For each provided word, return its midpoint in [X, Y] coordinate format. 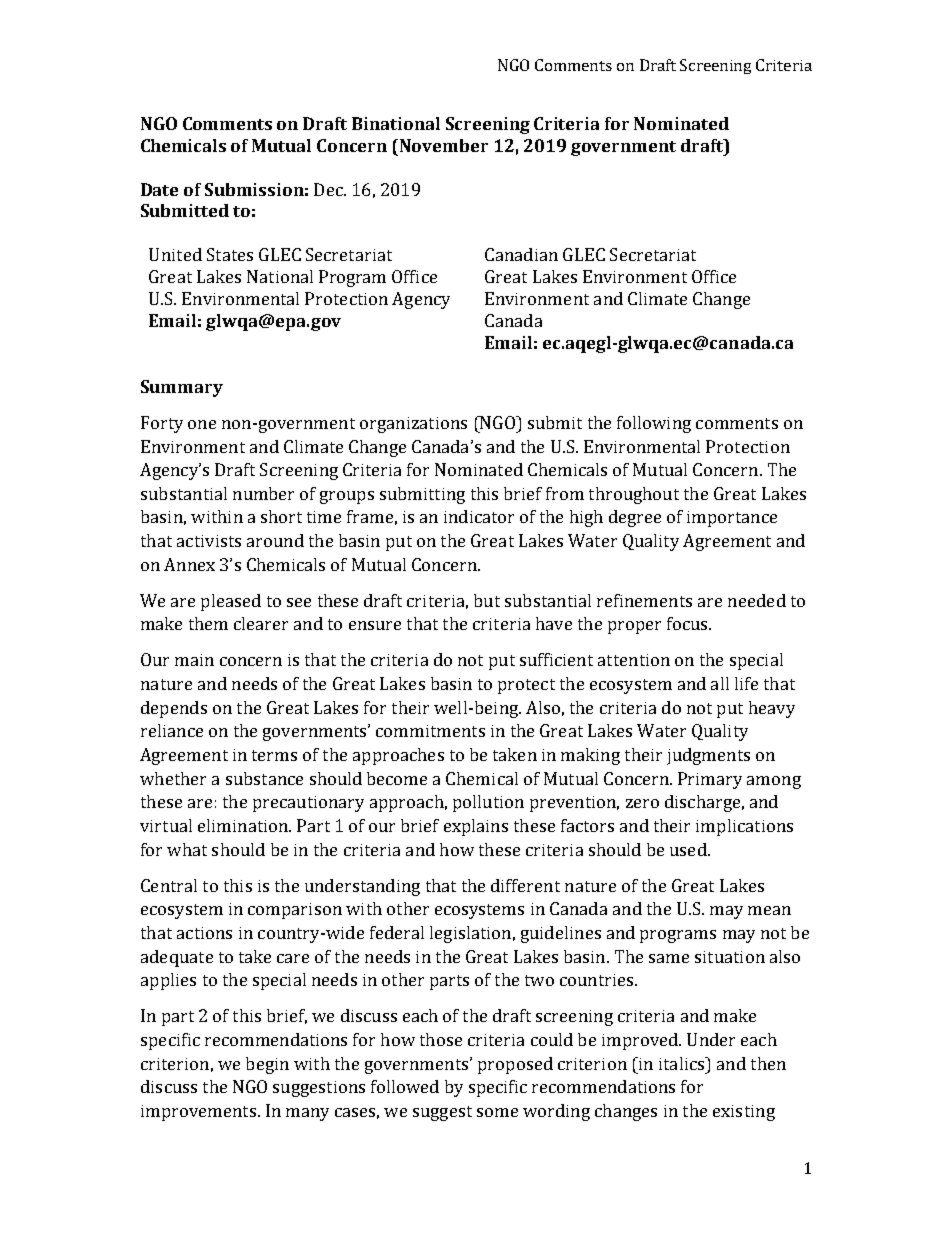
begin [267, 1065]
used [689, 849]
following [654, 424]
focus [688, 623]
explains [476, 827]
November [444, 145]
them [208, 623]
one [202, 424]
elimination [244, 825]
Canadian [521, 254]
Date [159, 189]
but [487, 600]
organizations [413, 425]
